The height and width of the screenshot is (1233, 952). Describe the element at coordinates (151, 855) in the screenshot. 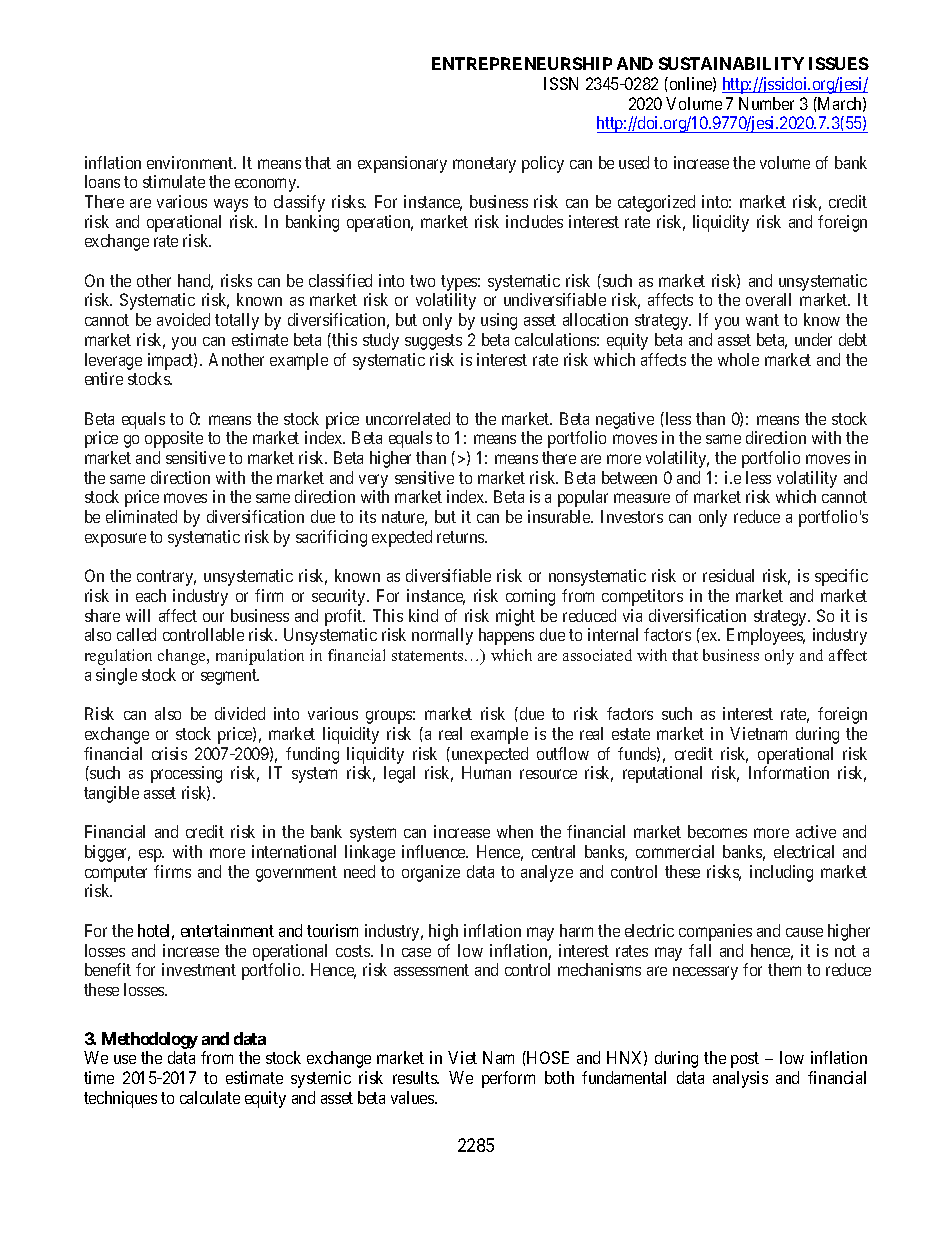

I see `esp` at that location.
